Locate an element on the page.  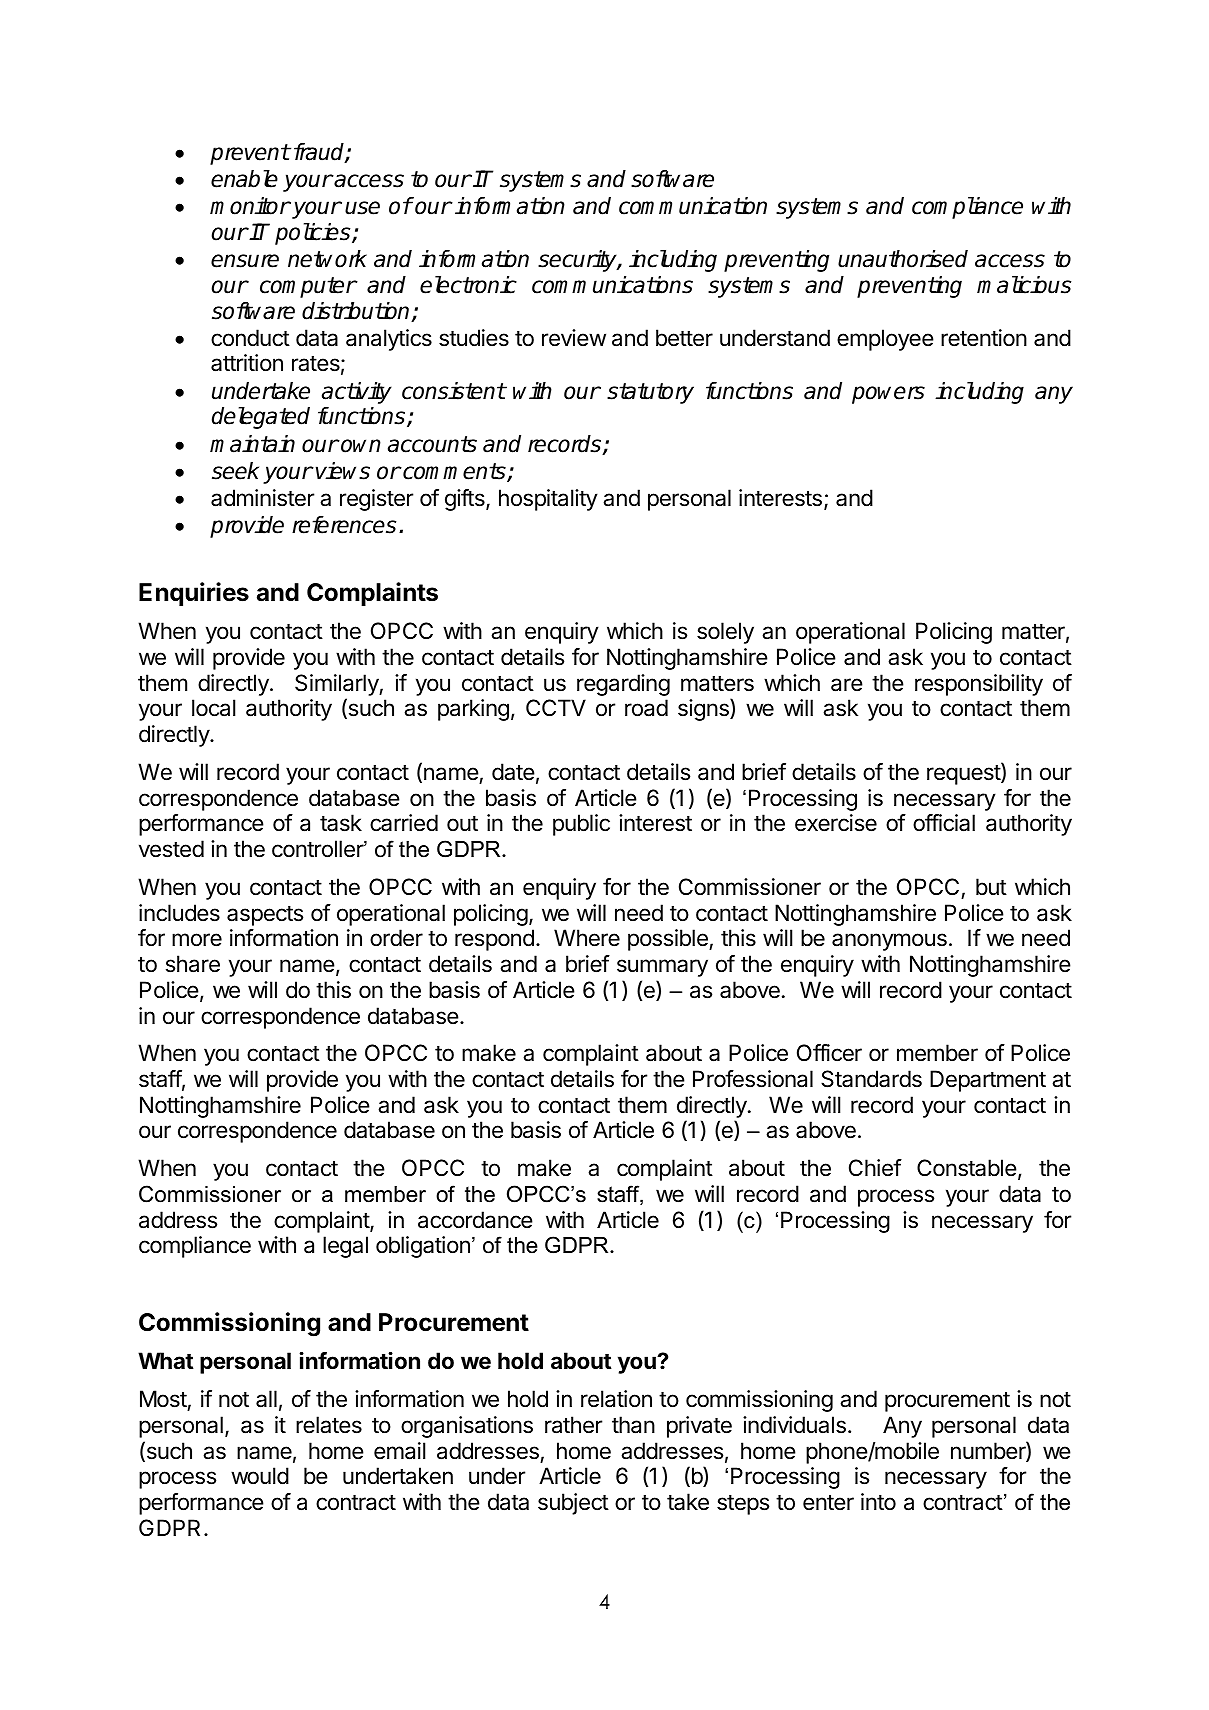
powers is located at coordinates (888, 395).
